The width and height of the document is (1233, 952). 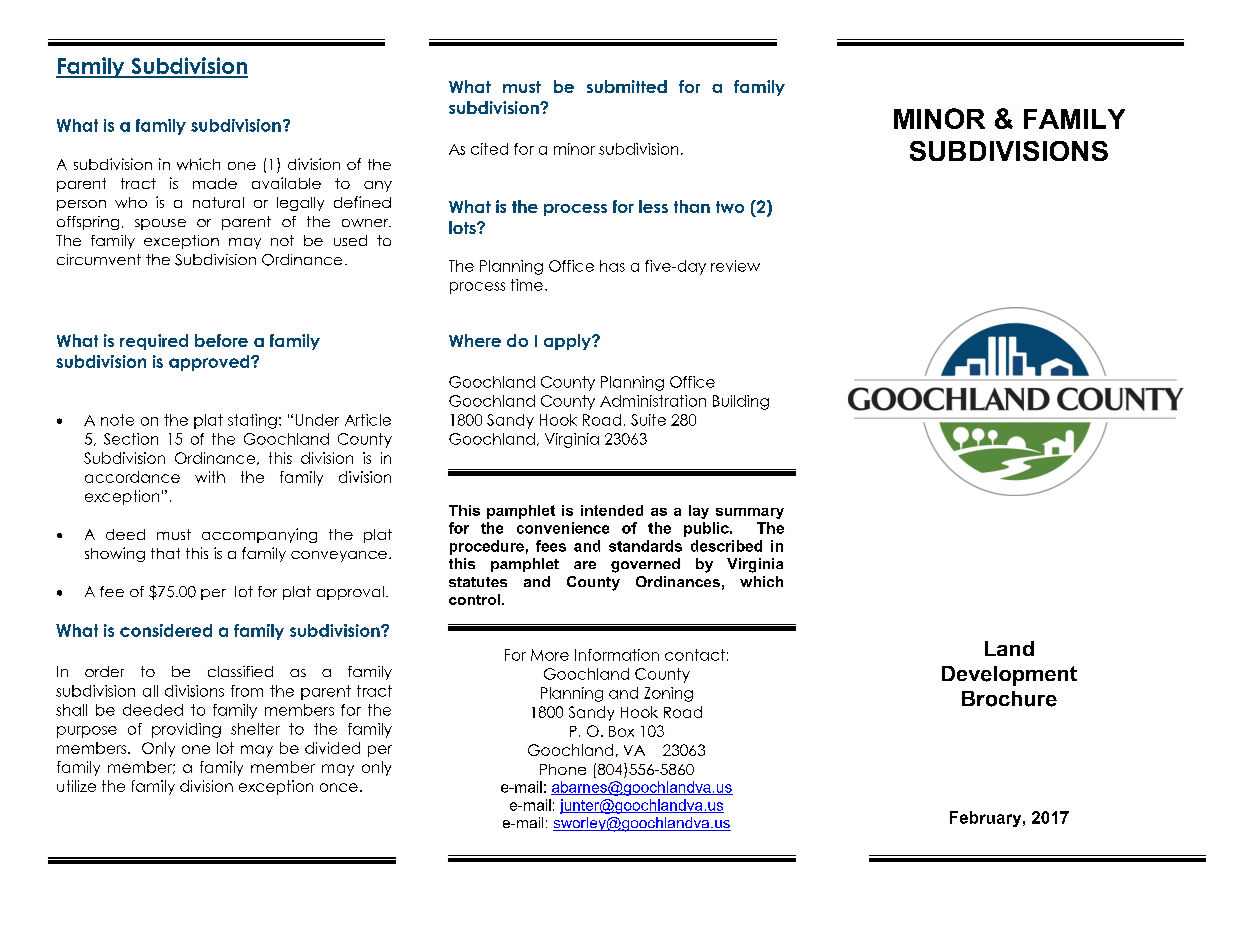 I want to click on review, so click(x=735, y=266).
